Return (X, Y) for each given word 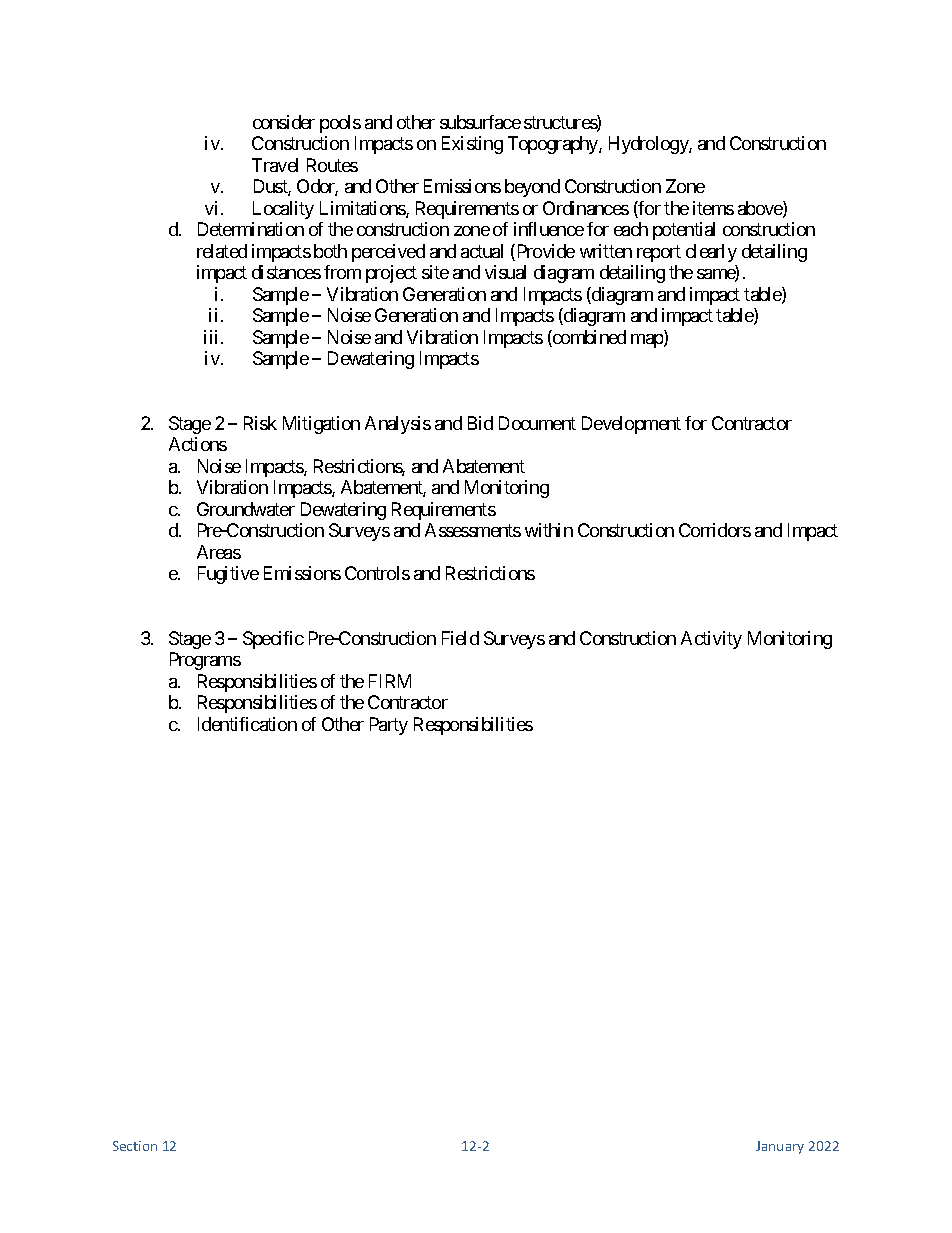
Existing (472, 145)
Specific (273, 640)
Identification (247, 724)
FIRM (390, 681)
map (648, 341)
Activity (711, 640)
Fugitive (228, 575)
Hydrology (649, 145)
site (435, 272)
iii (210, 337)
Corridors (715, 530)
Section (135, 1146)
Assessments (473, 530)
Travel (275, 165)
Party (389, 726)
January (780, 1147)
